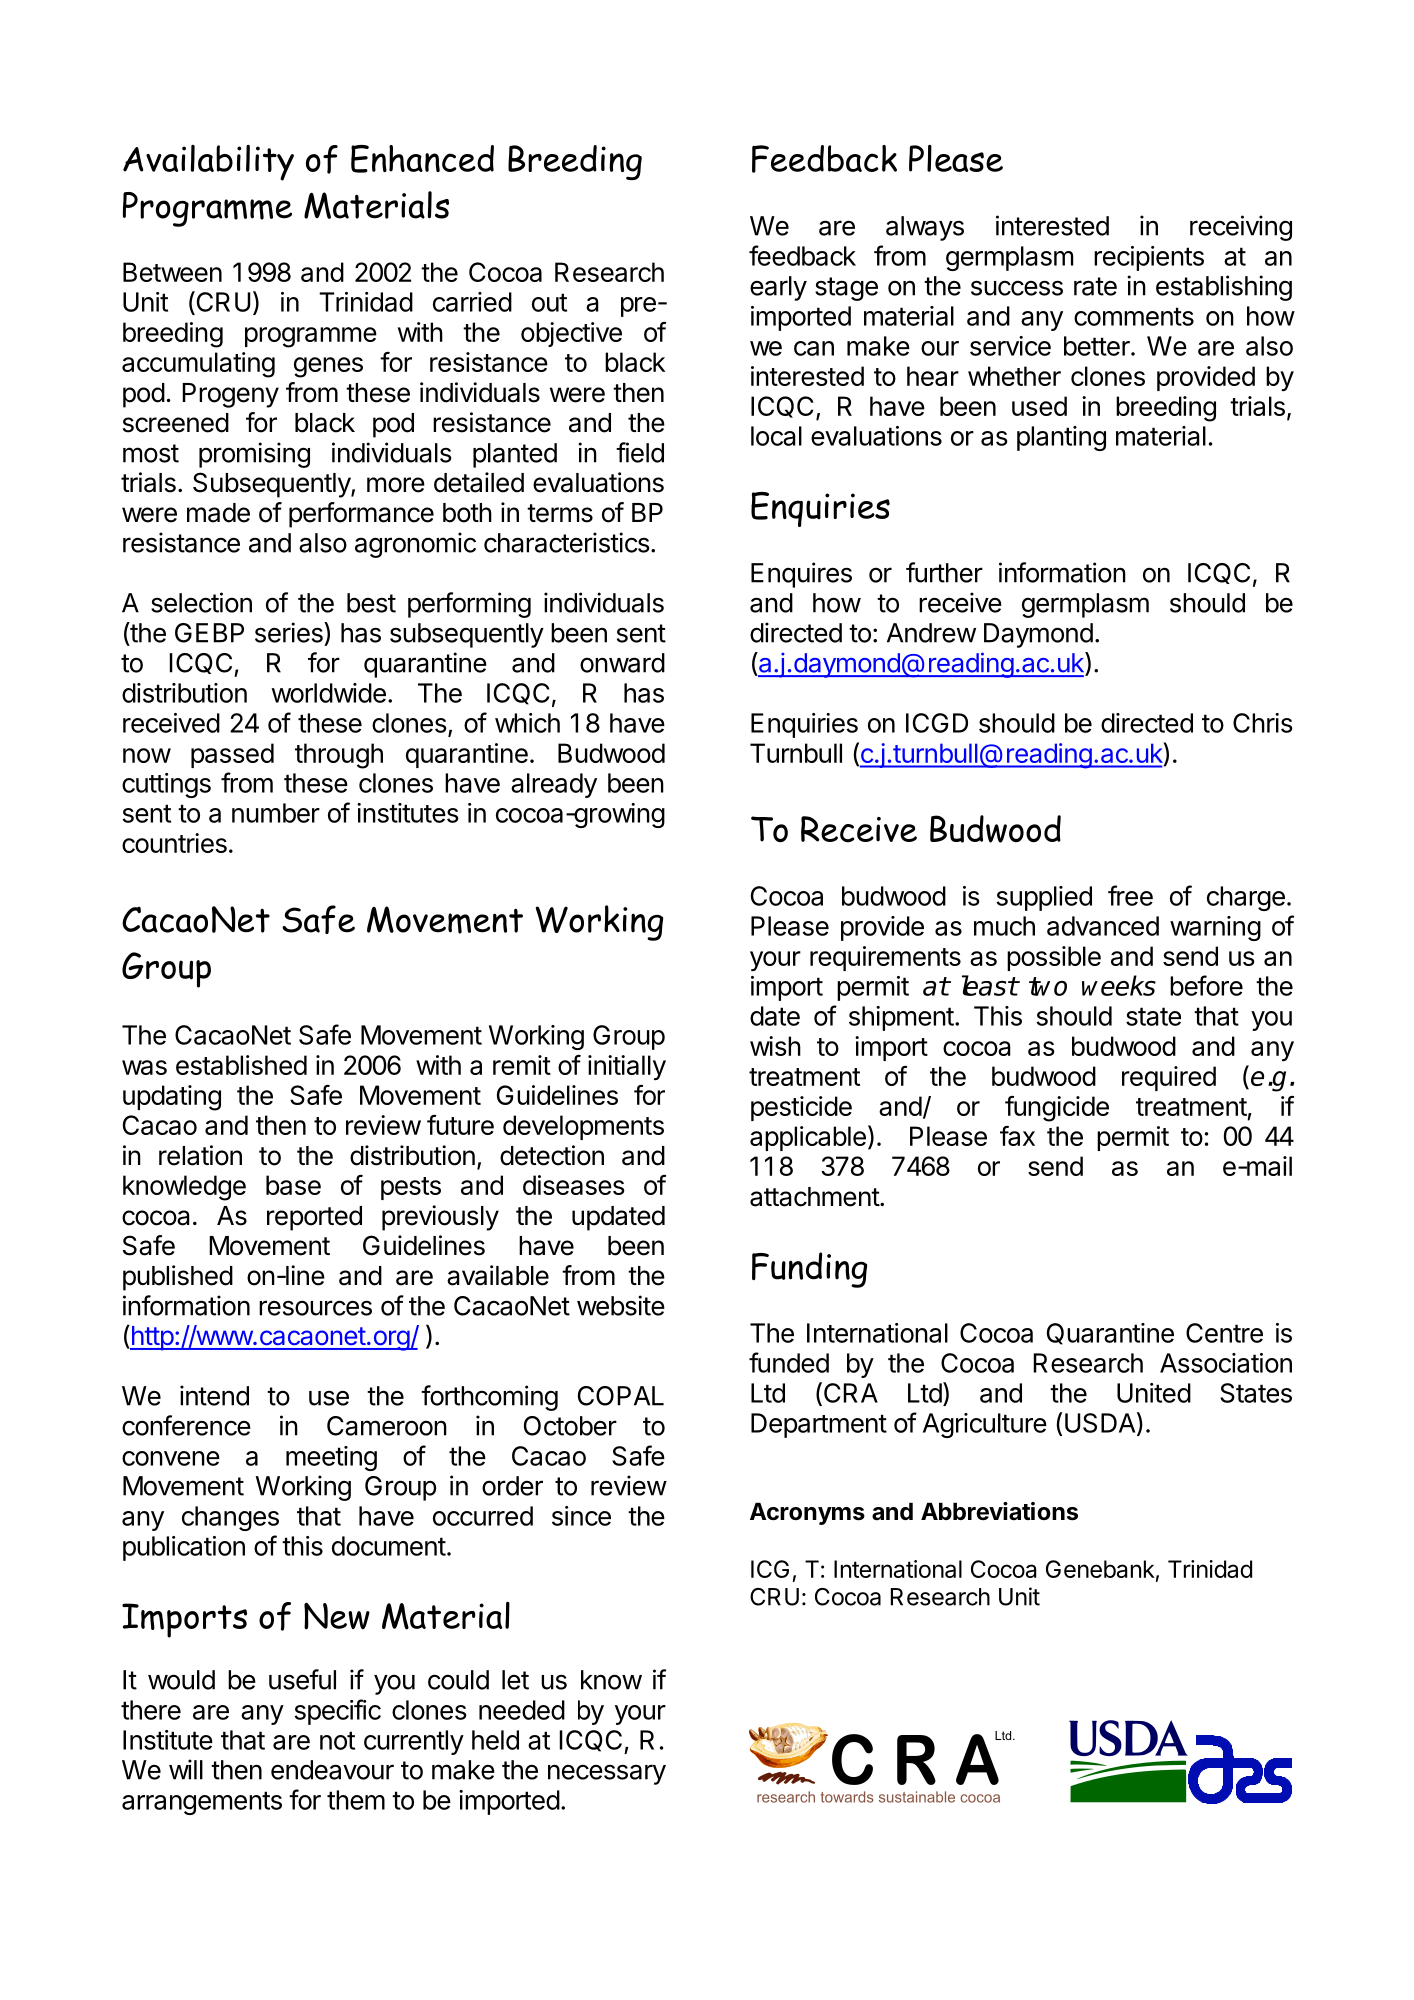 This document has width=1414, height=2000. I want to click on Abbreviations, so click(999, 1511).
